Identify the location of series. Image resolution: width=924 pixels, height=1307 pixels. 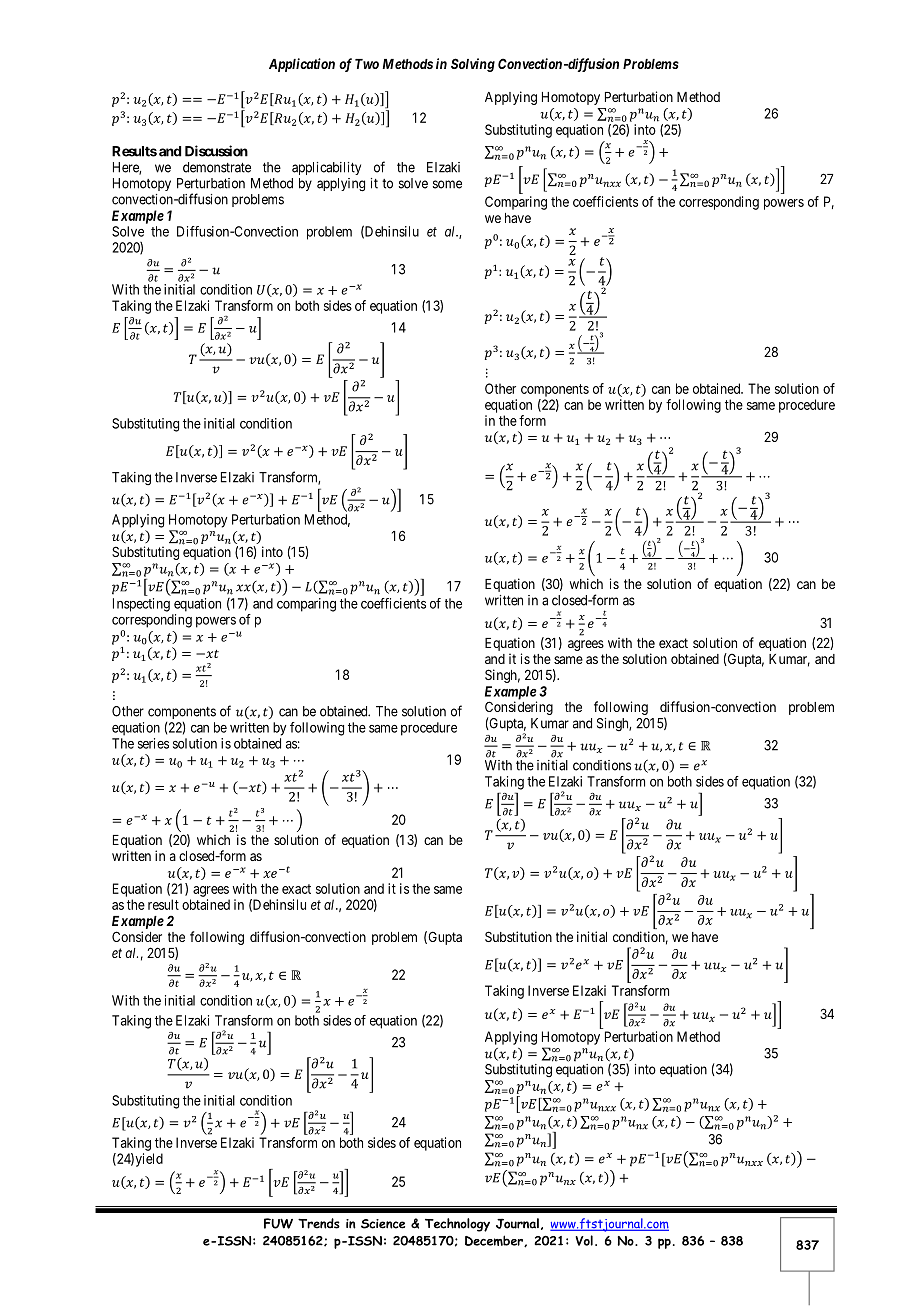
(153, 743).
